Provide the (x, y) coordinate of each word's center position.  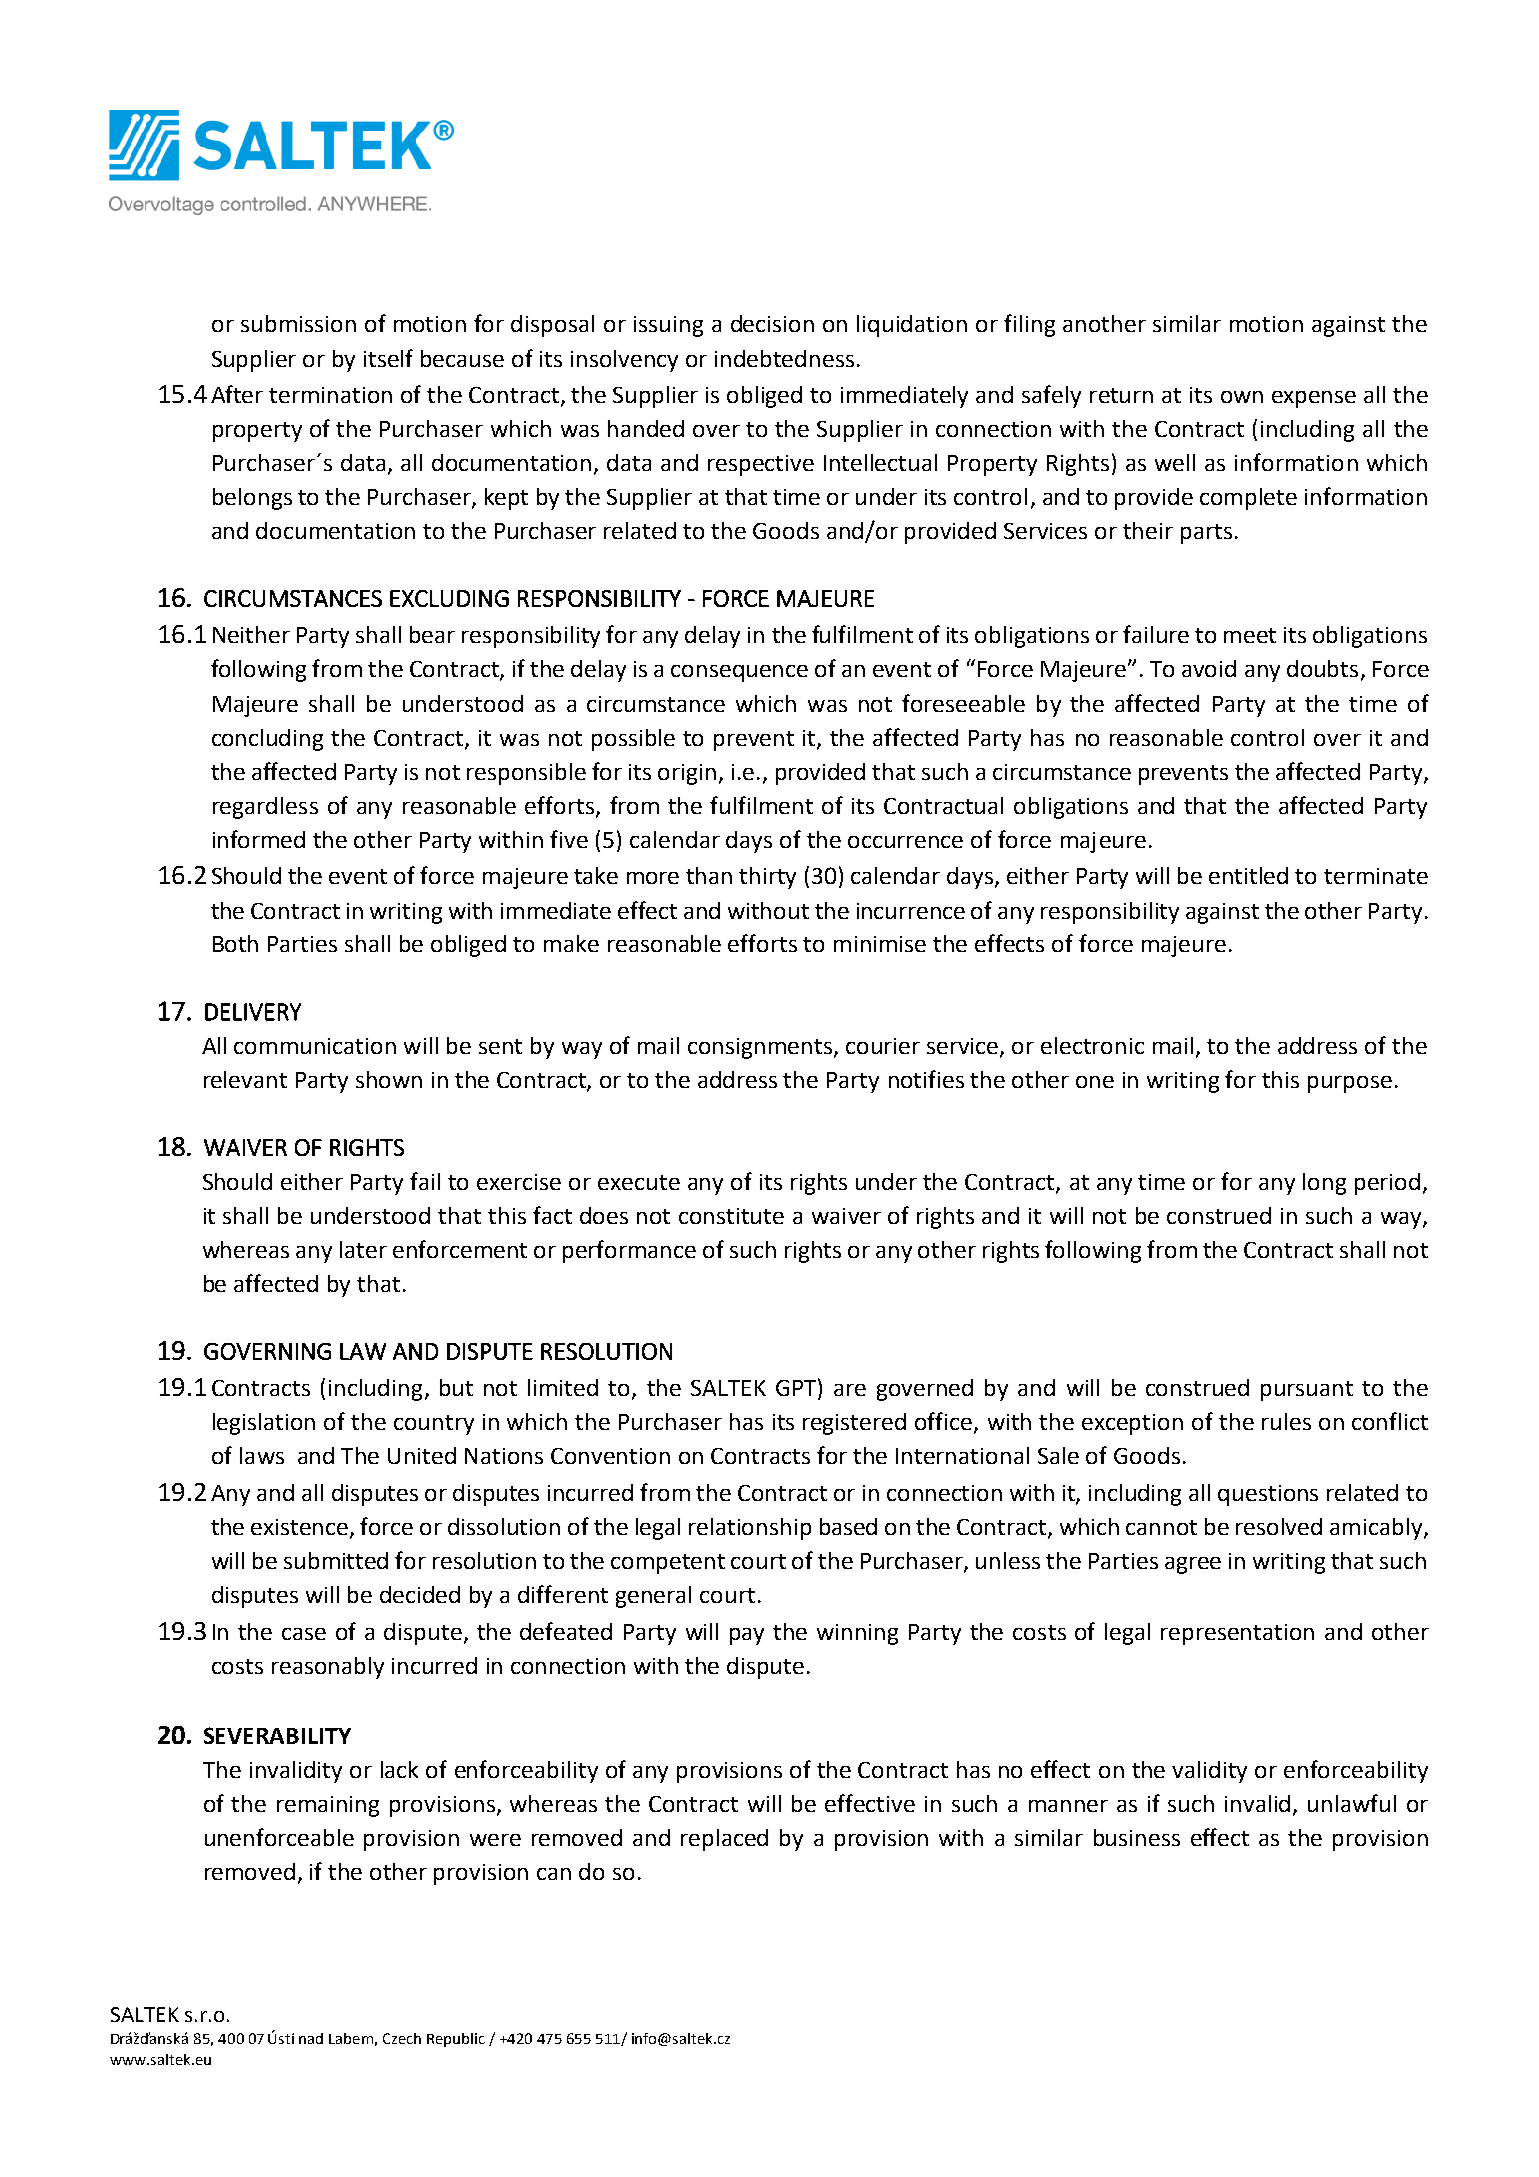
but (456, 1387)
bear (432, 634)
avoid (1209, 668)
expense (1314, 399)
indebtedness (784, 358)
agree (1193, 1565)
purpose (1350, 1084)
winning (857, 1634)
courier (883, 1046)
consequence (739, 673)
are (850, 1390)
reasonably (328, 1668)
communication (315, 1046)
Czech (402, 2038)
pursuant (1307, 1391)
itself (388, 358)
